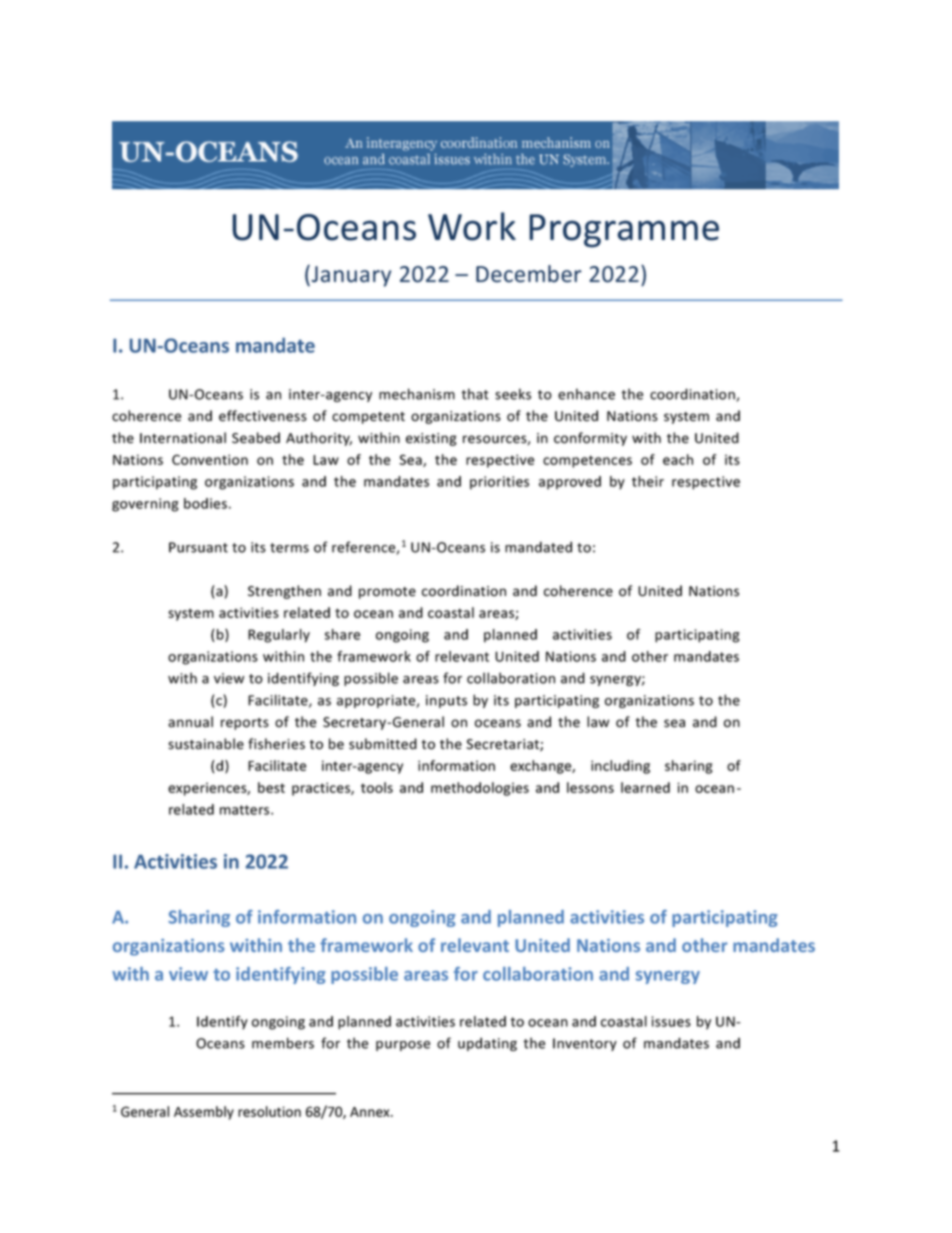 The width and height of the screenshot is (952, 1233). Describe the element at coordinates (350, 276) in the screenshot. I see `January` at that location.
